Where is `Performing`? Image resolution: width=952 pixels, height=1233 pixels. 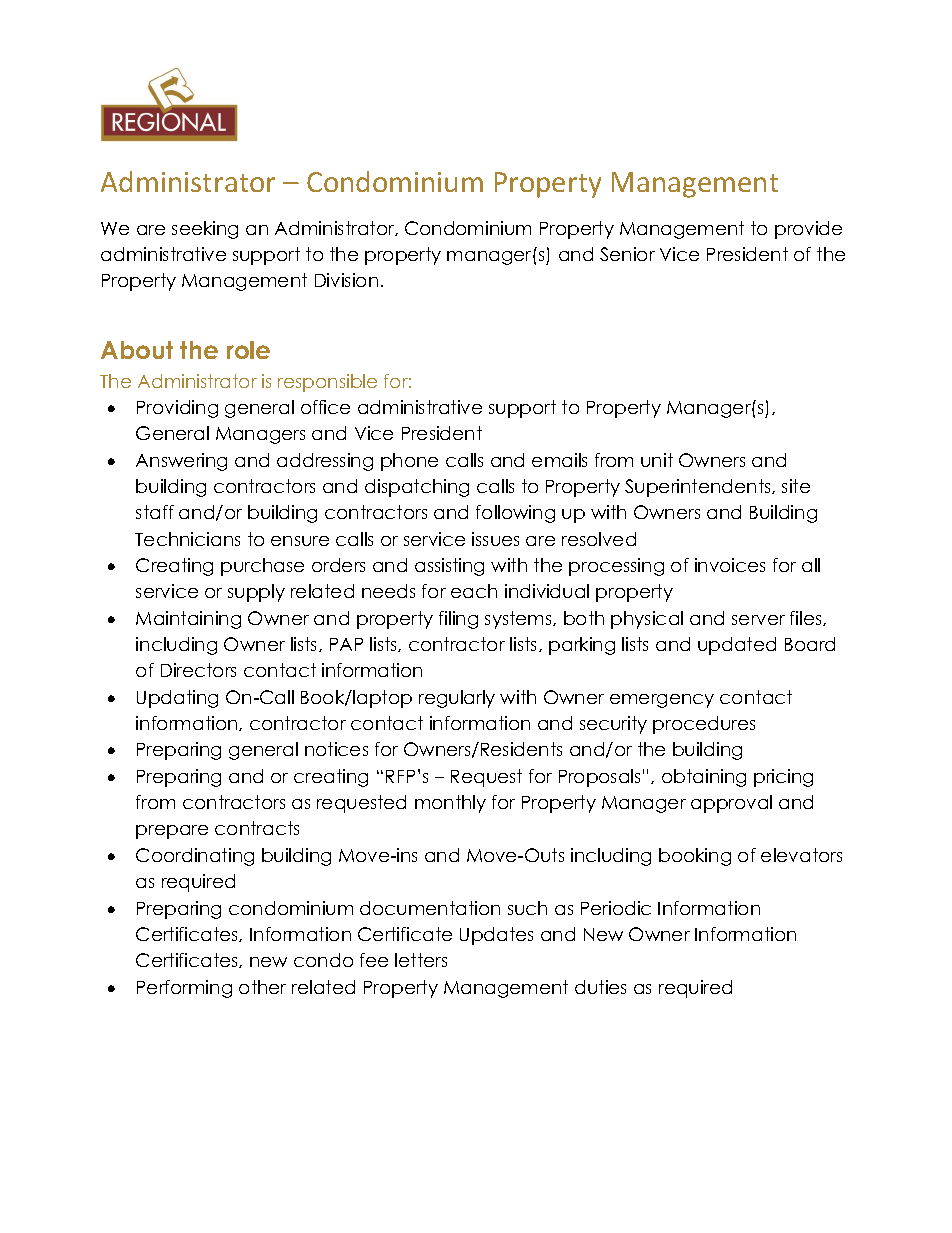 Performing is located at coordinates (184, 989).
